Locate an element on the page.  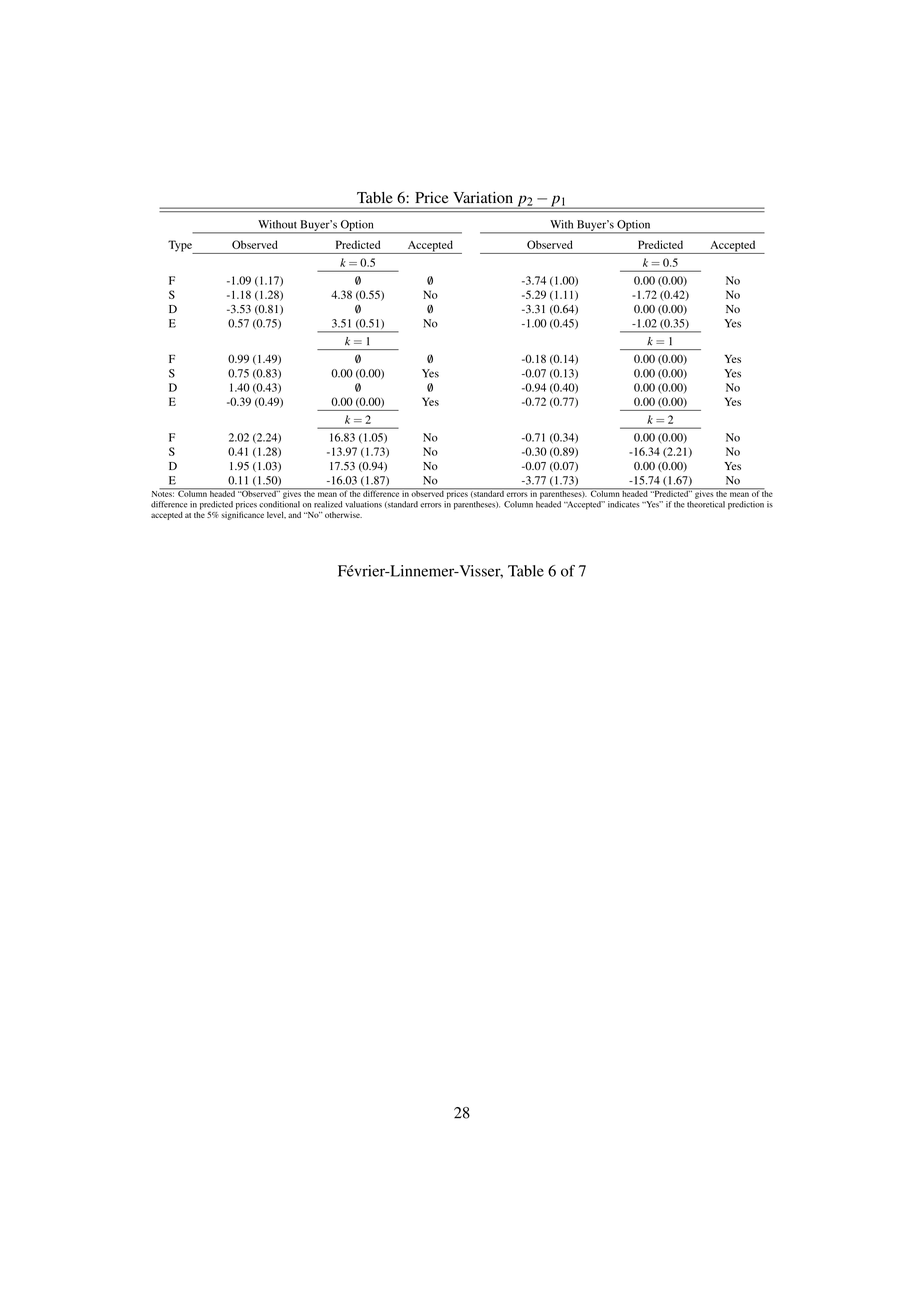
valuations is located at coordinates (363, 504).
